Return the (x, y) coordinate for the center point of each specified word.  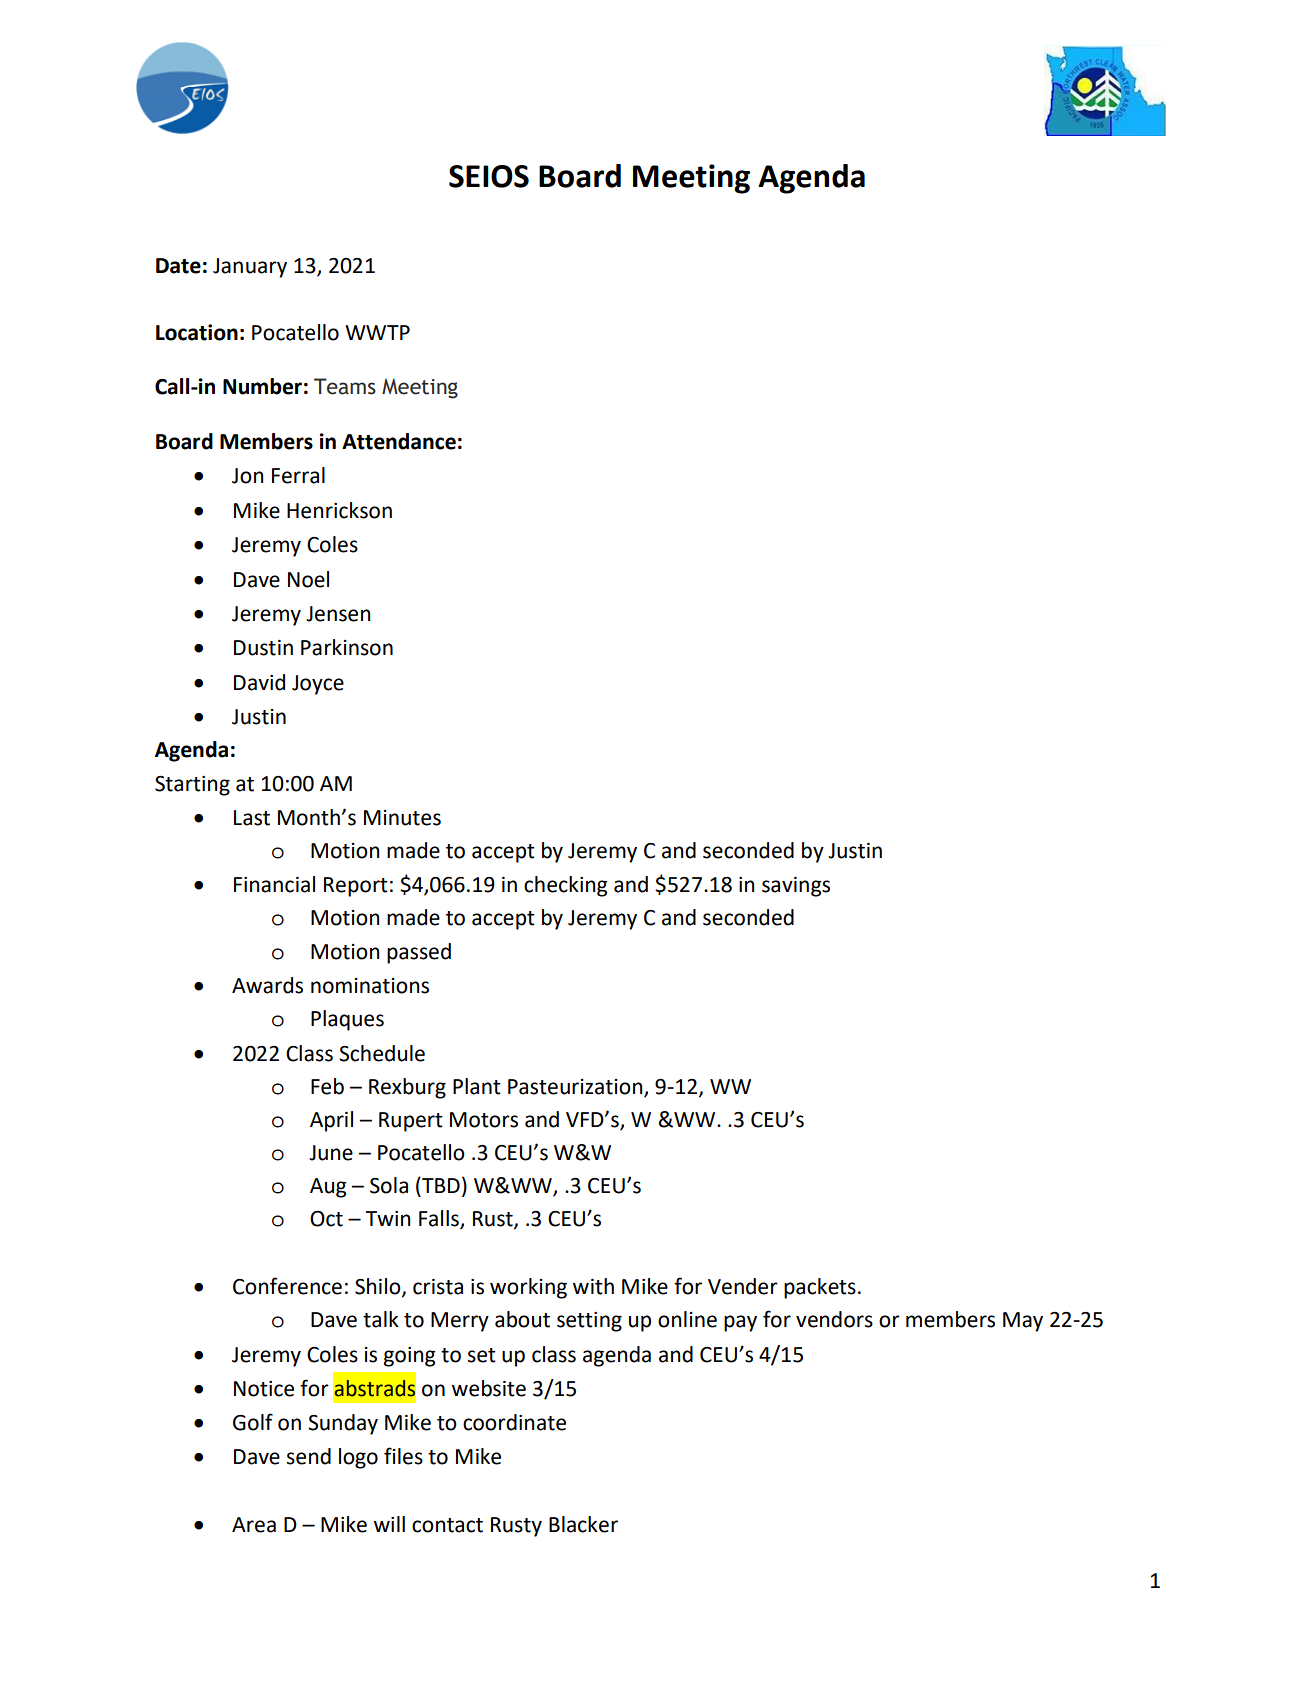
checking (566, 886)
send (309, 1456)
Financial (274, 884)
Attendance (399, 441)
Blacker (583, 1524)
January (250, 268)
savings (796, 887)
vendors (834, 1319)
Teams (345, 386)
